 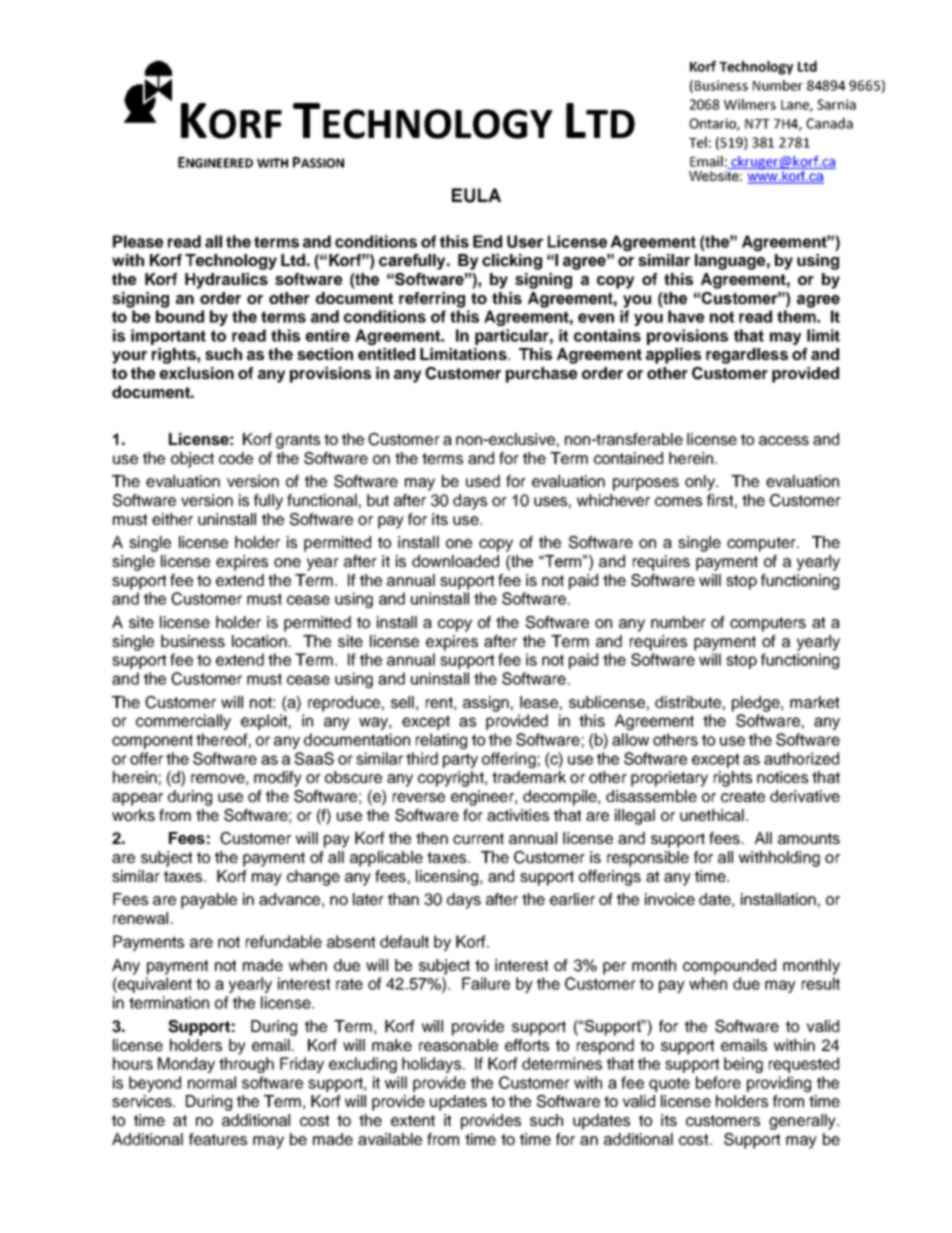 What do you see at coordinates (455, 561) in the image?
I see `downloaded` at bounding box center [455, 561].
